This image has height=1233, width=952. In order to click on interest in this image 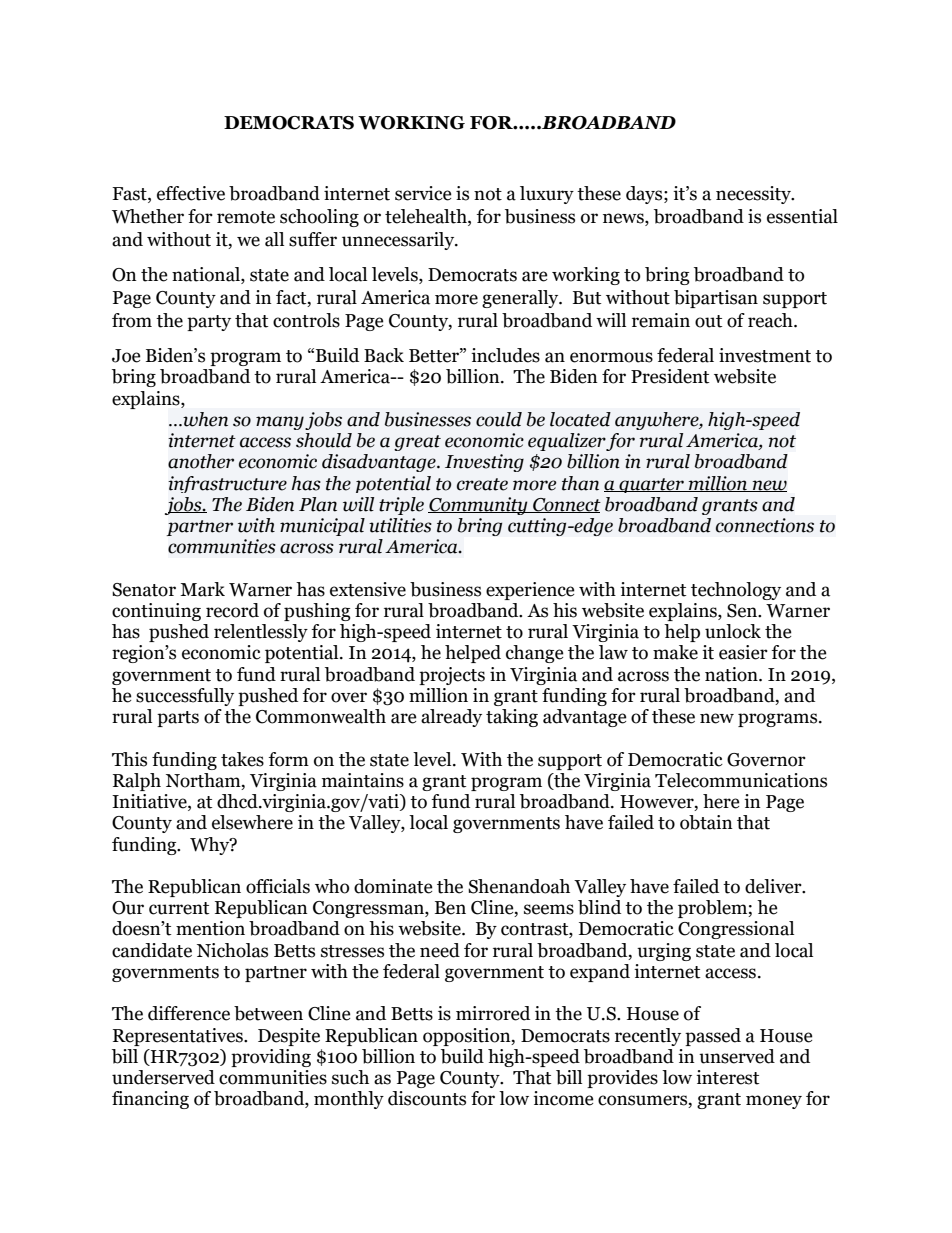, I will do `click(727, 1077)`.
